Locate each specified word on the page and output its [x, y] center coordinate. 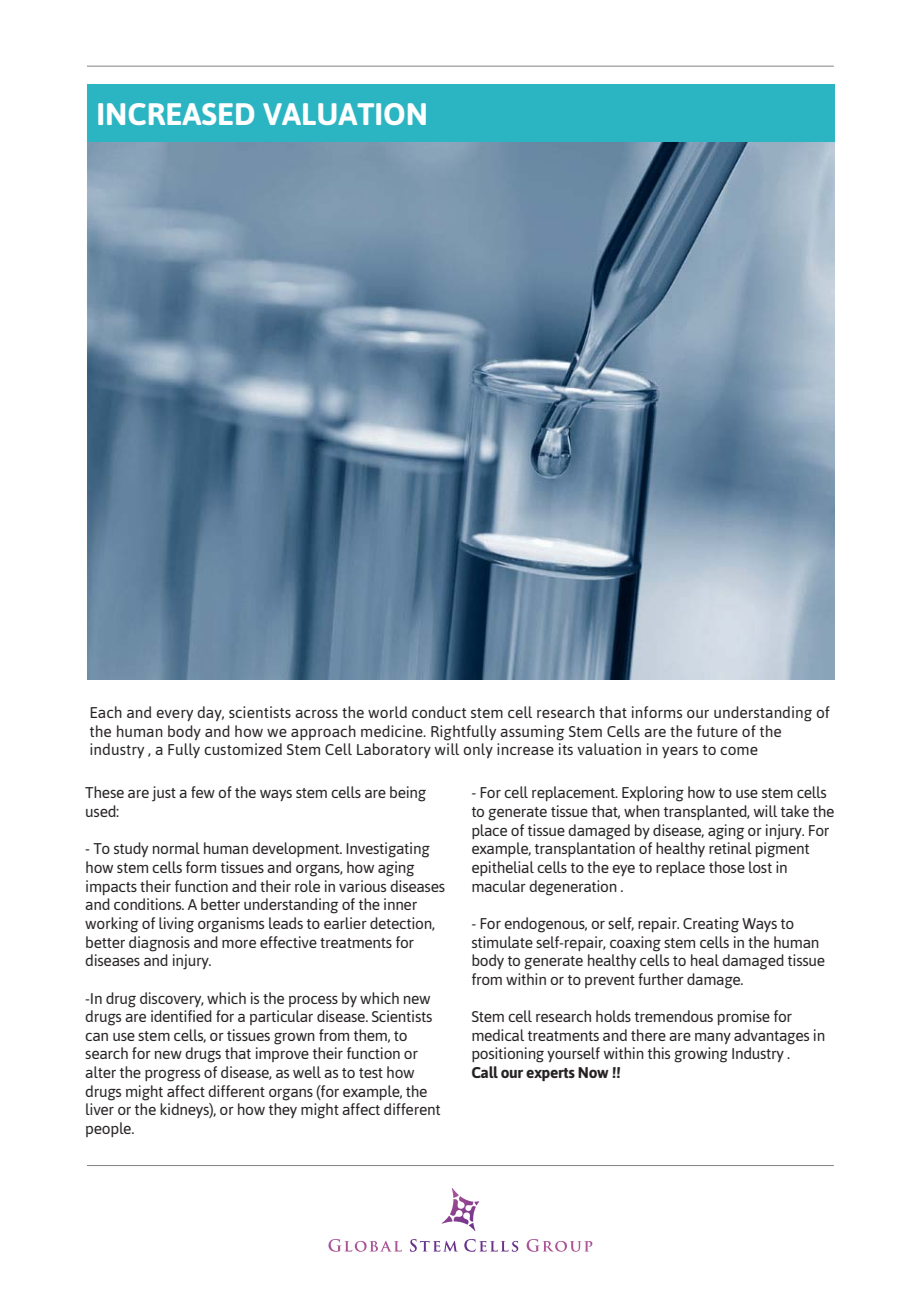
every [174, 715]
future [717, 731]
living [176, 925]
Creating [711, 925]
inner [400, 904]
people [109, 1129]
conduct [439, 712]
